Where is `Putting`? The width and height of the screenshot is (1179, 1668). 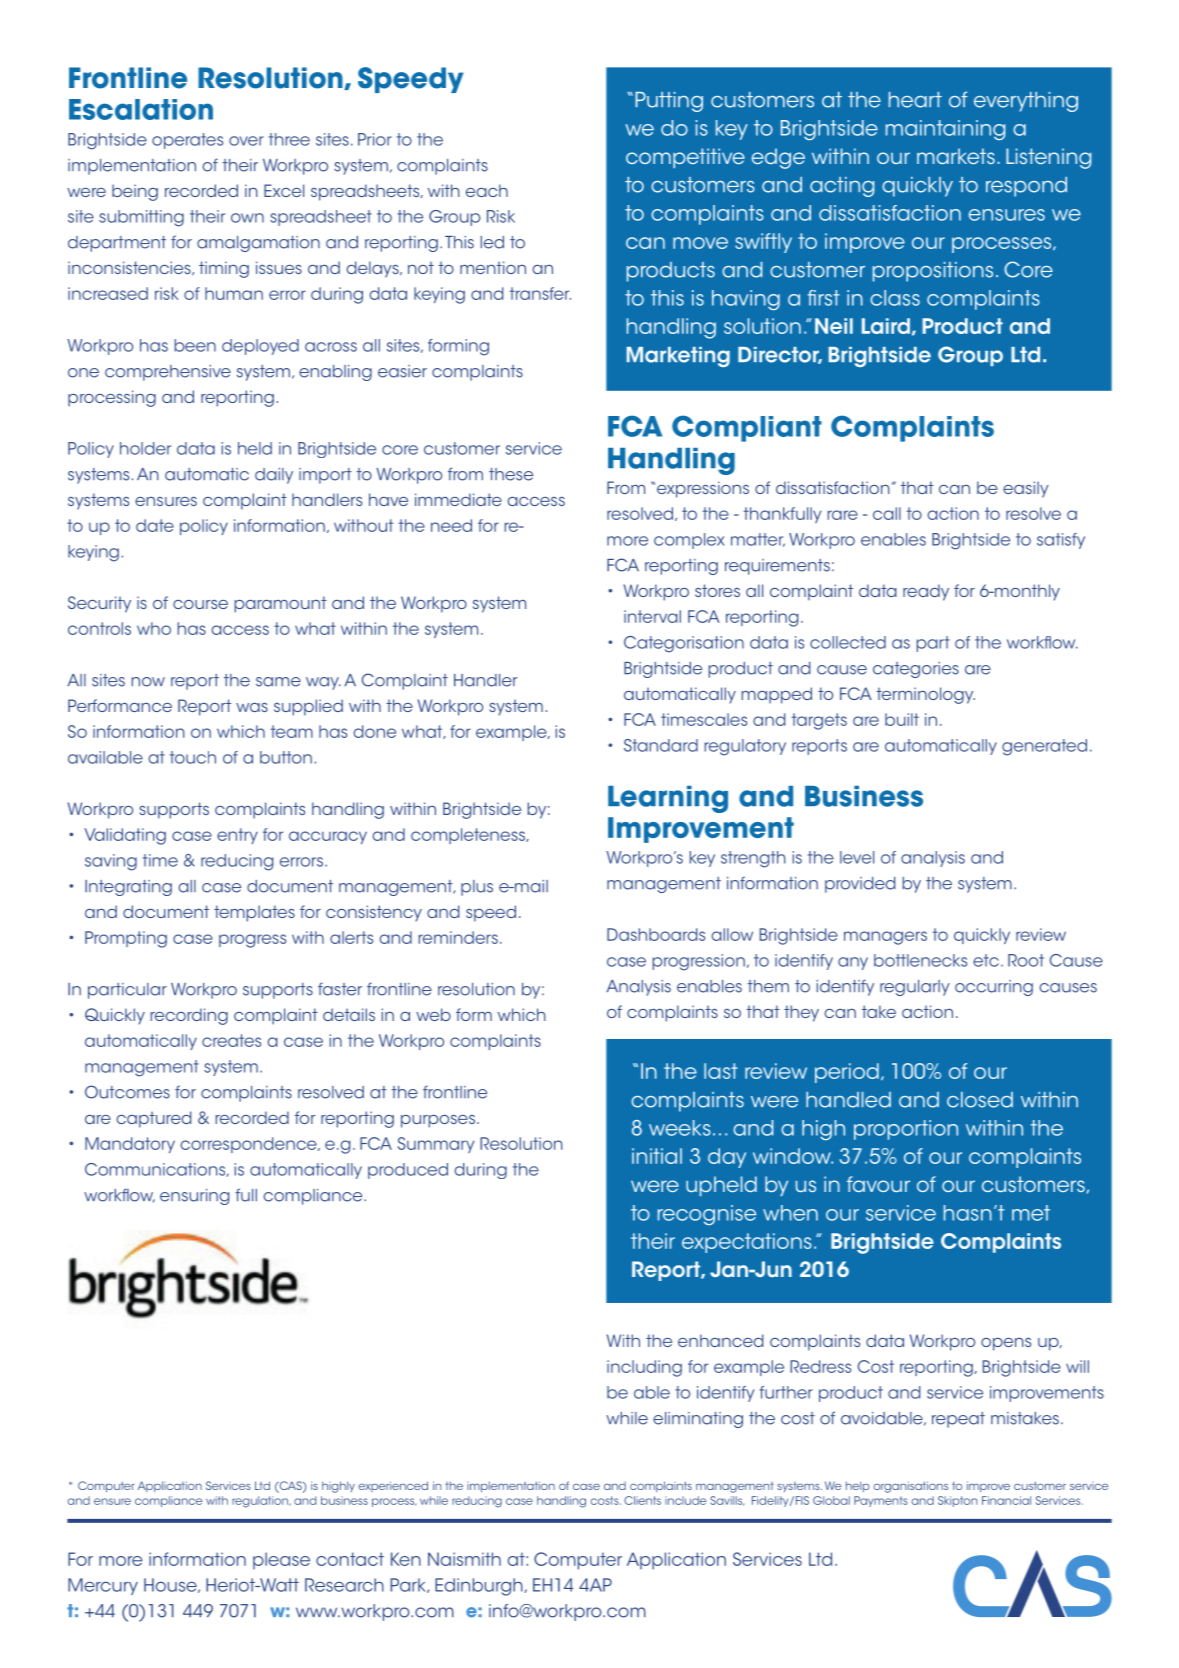 Putting is located at coordinates (669, 102).
